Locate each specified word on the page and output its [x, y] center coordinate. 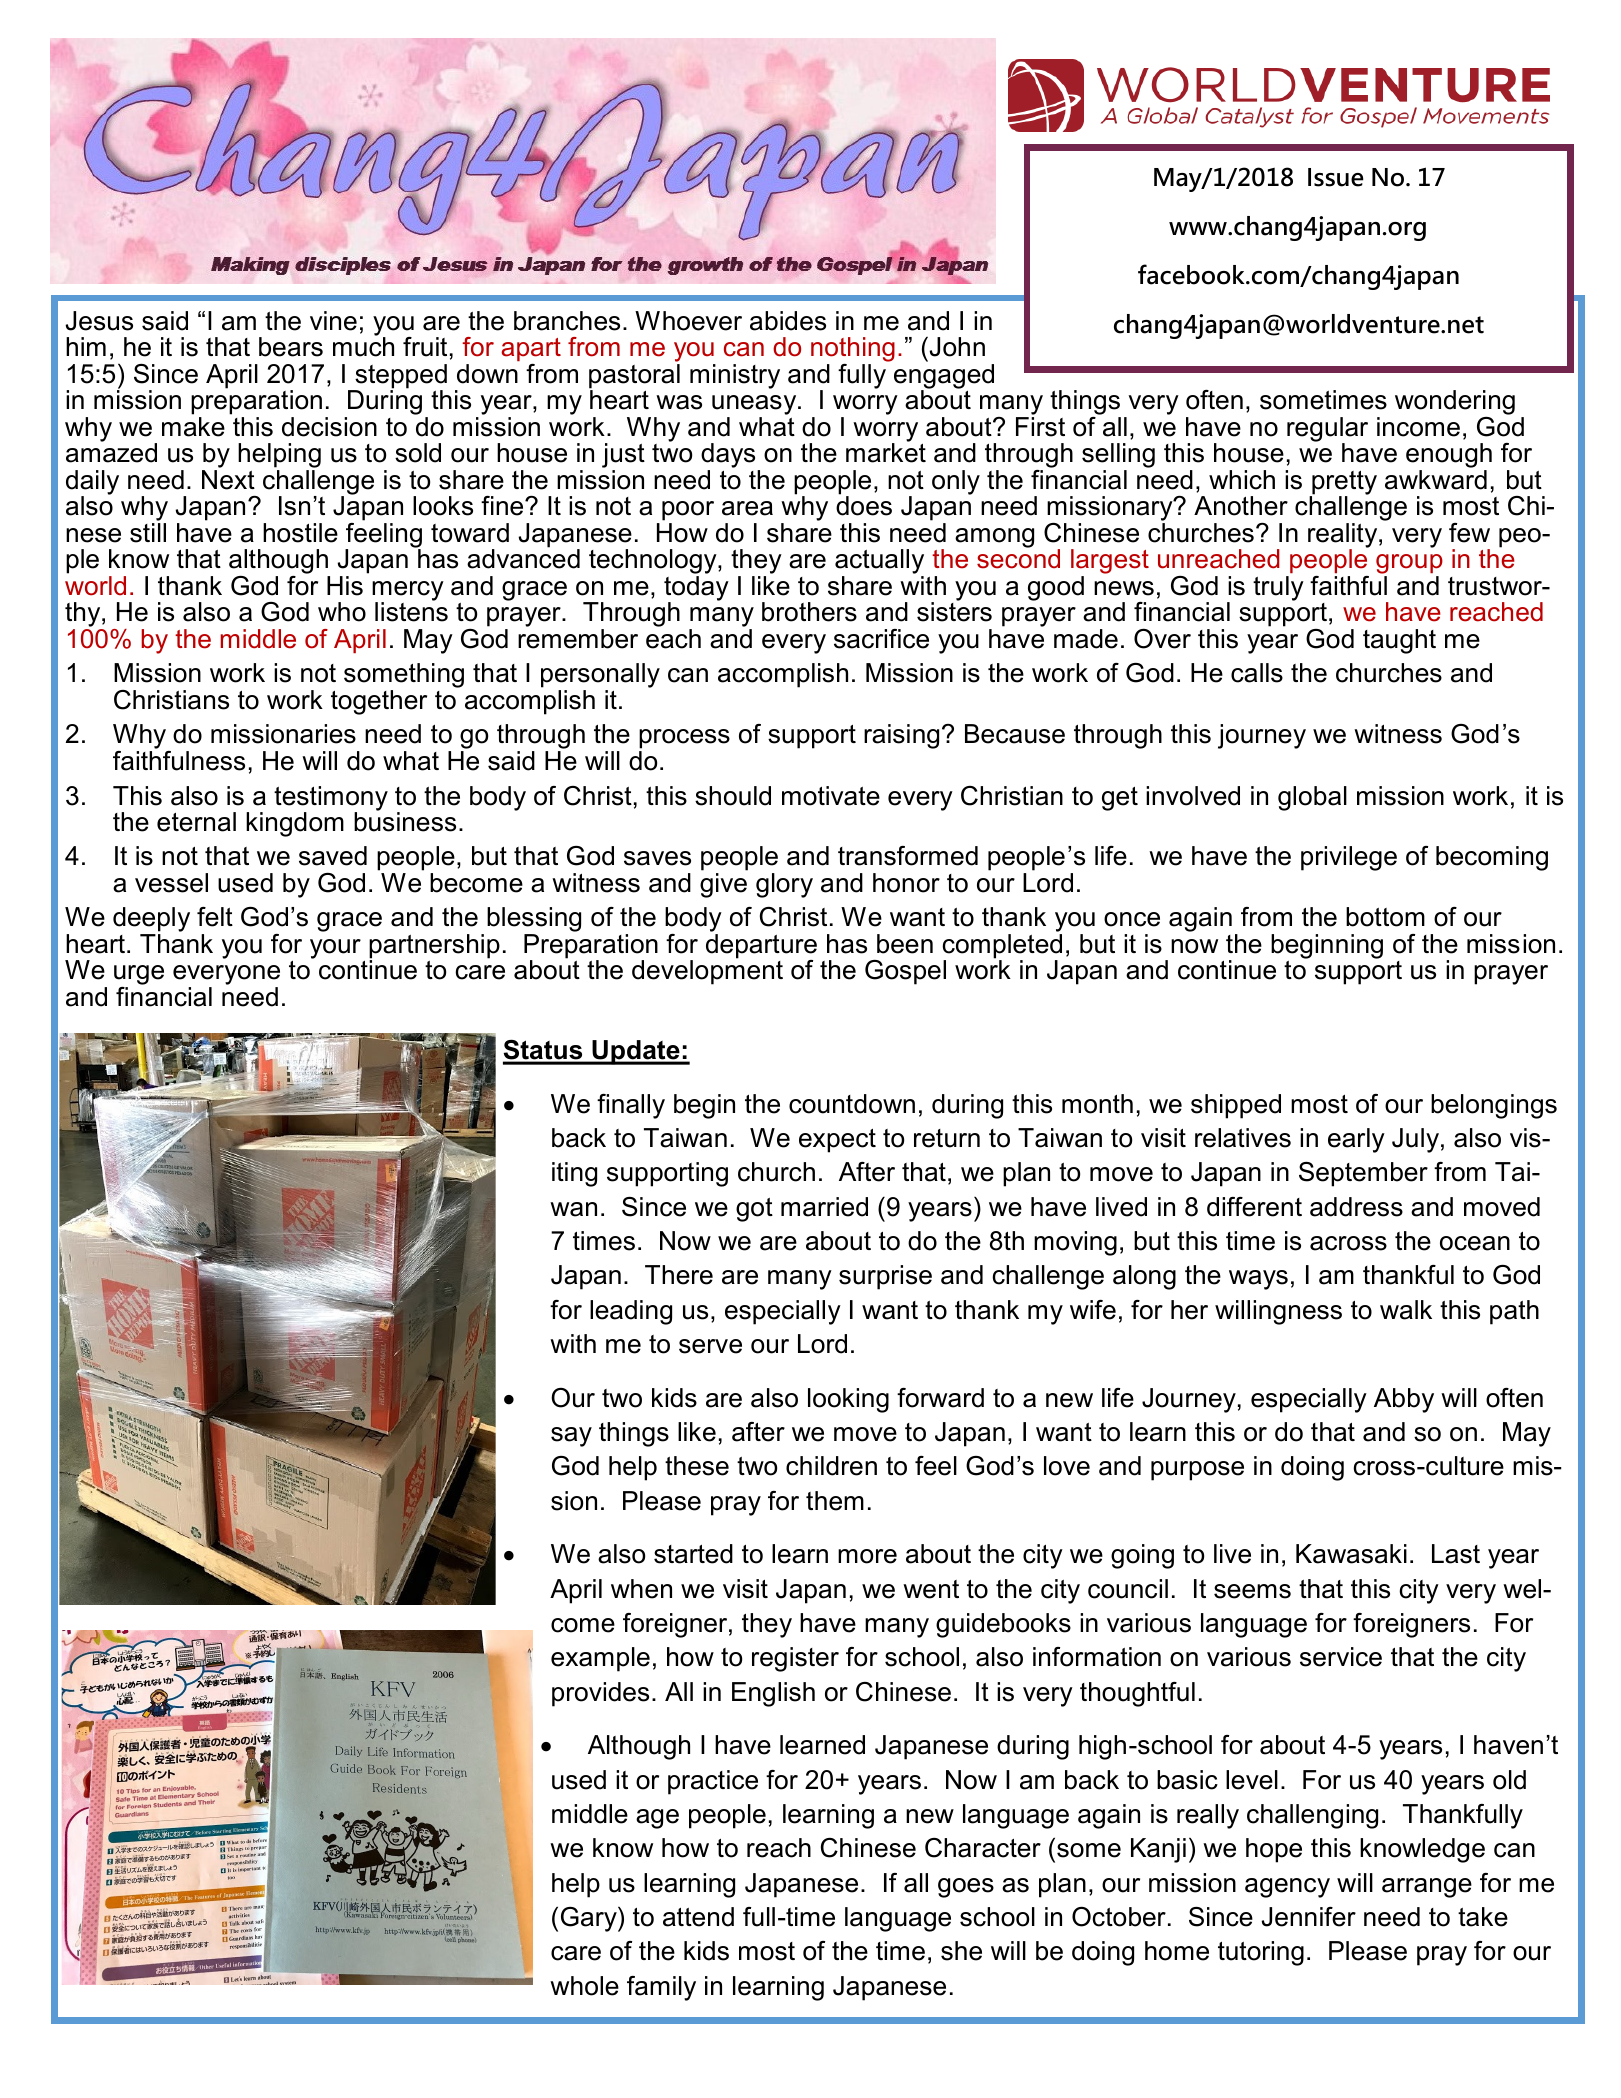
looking [848, 1400]
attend [698, 1917]
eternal [196, 822]
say [571, 1437]
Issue [1336, 177]
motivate [831, 796]
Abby [1404, 1400]
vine [333, 321]
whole [584, 1986]
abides [788, 321]
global [1312, 798]
